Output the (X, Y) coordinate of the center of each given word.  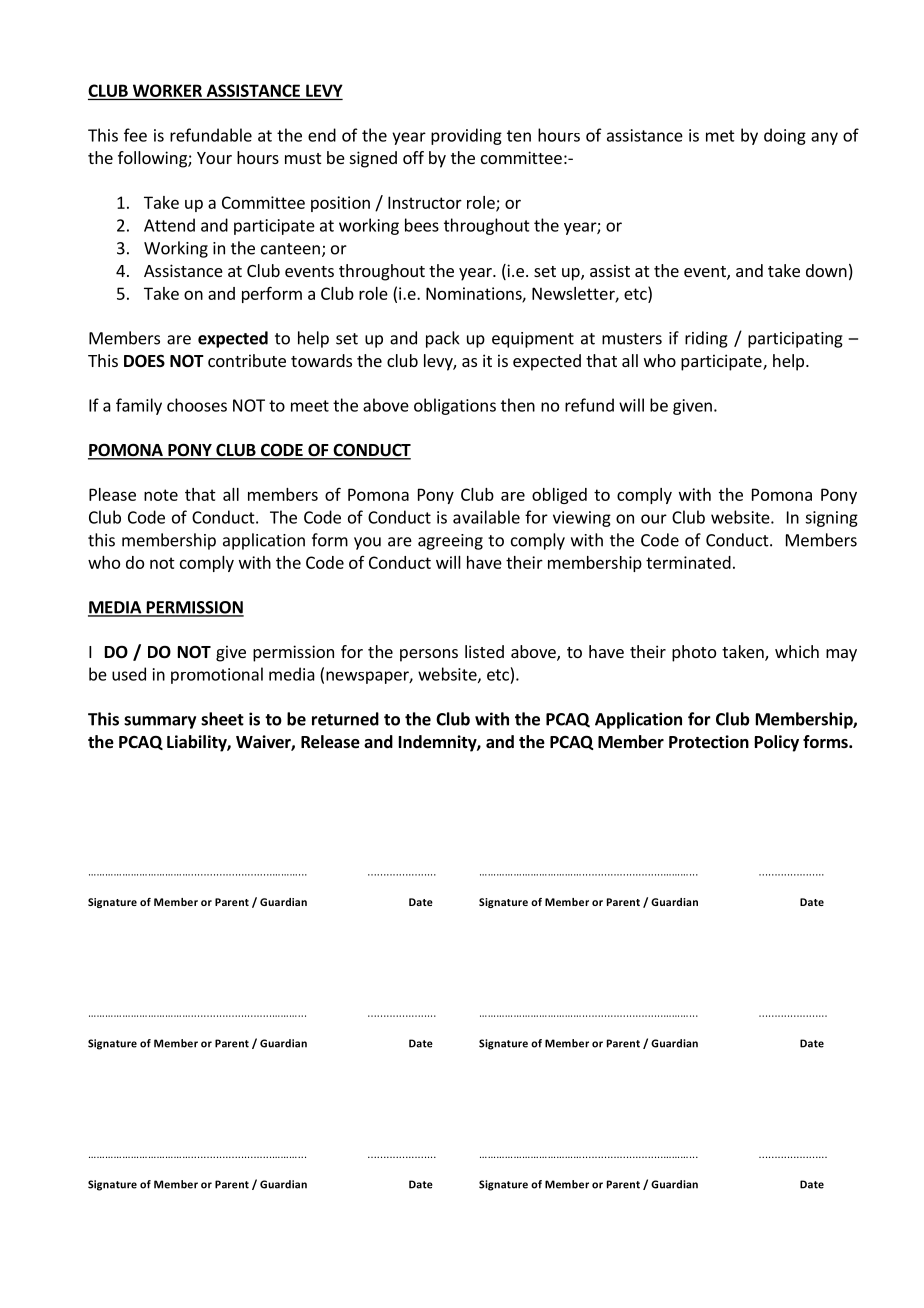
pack (443, 339)
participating (795, 340)
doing (785, 136)
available (486, 517)
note (161, 495)
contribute (247, 360)
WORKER (167, 90)
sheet (222, 719)
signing (831, 519)
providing (466, 136)
